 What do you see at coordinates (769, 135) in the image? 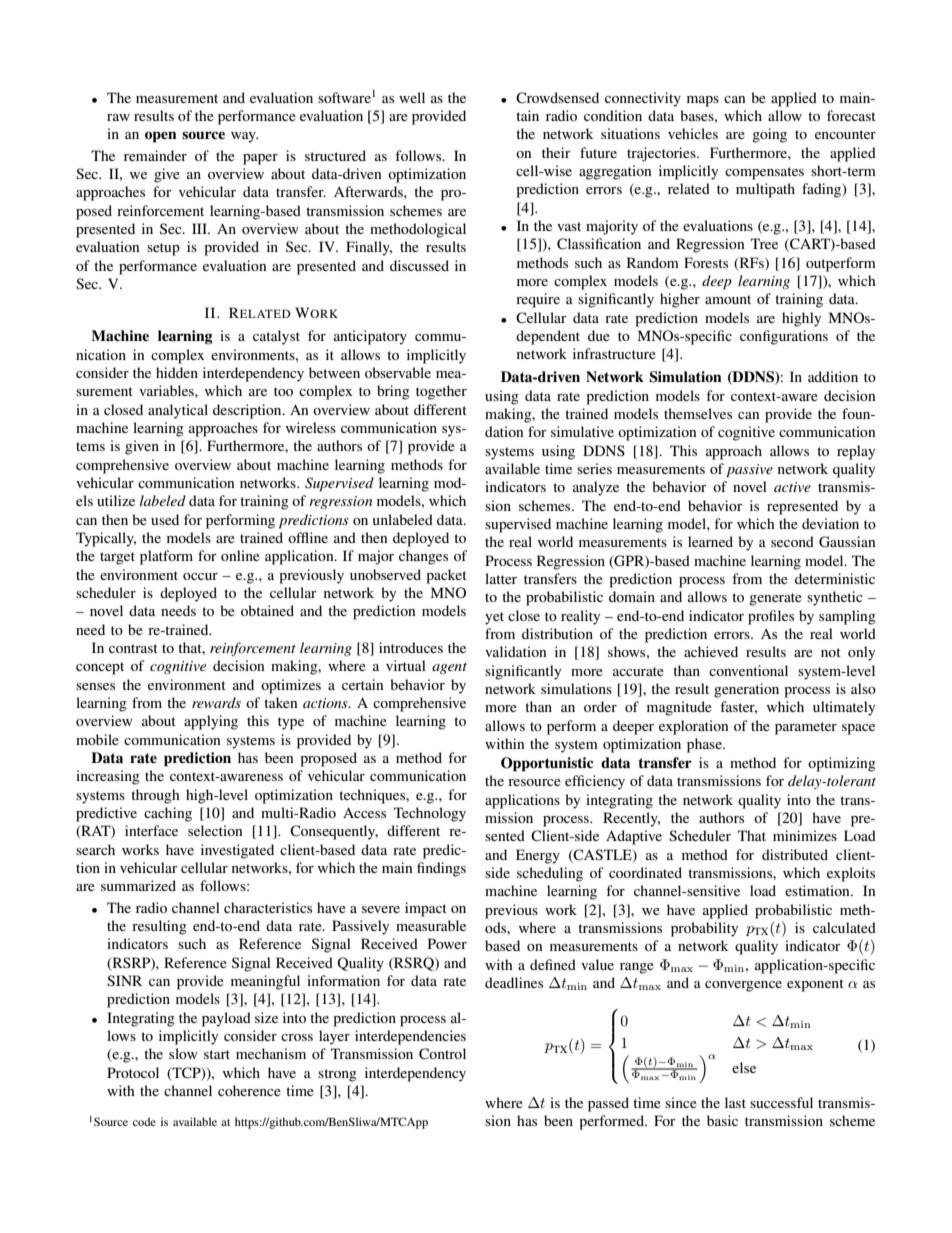
I see `going` at bounding box center [769, 135].
